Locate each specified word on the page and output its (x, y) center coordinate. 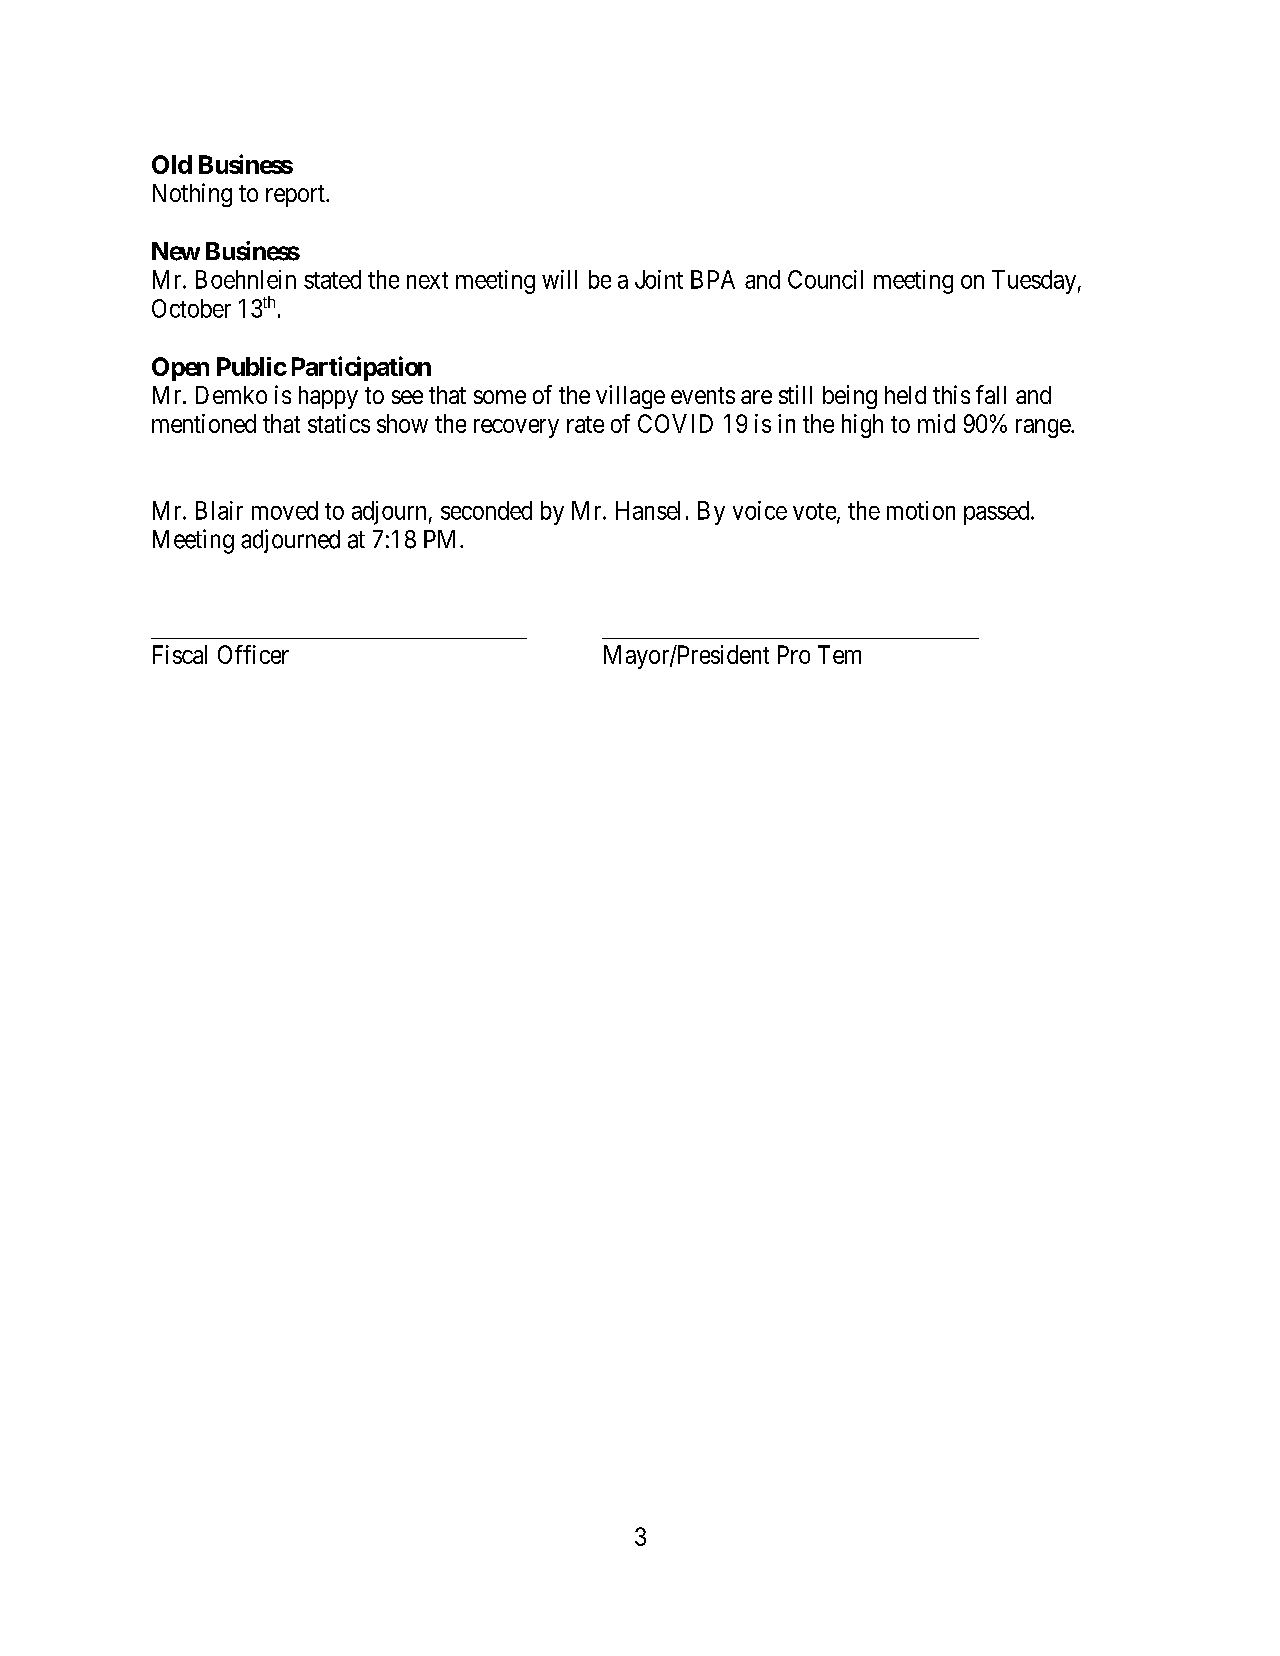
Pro (794, 654)
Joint (659, 279)
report (296, 196)
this (951, 394)
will (559, 279)
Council (825, 279)
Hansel (648, 510)
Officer (253, 654)
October (191, 308)
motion (921, 510)
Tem (839, 654)
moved (285, 510)
